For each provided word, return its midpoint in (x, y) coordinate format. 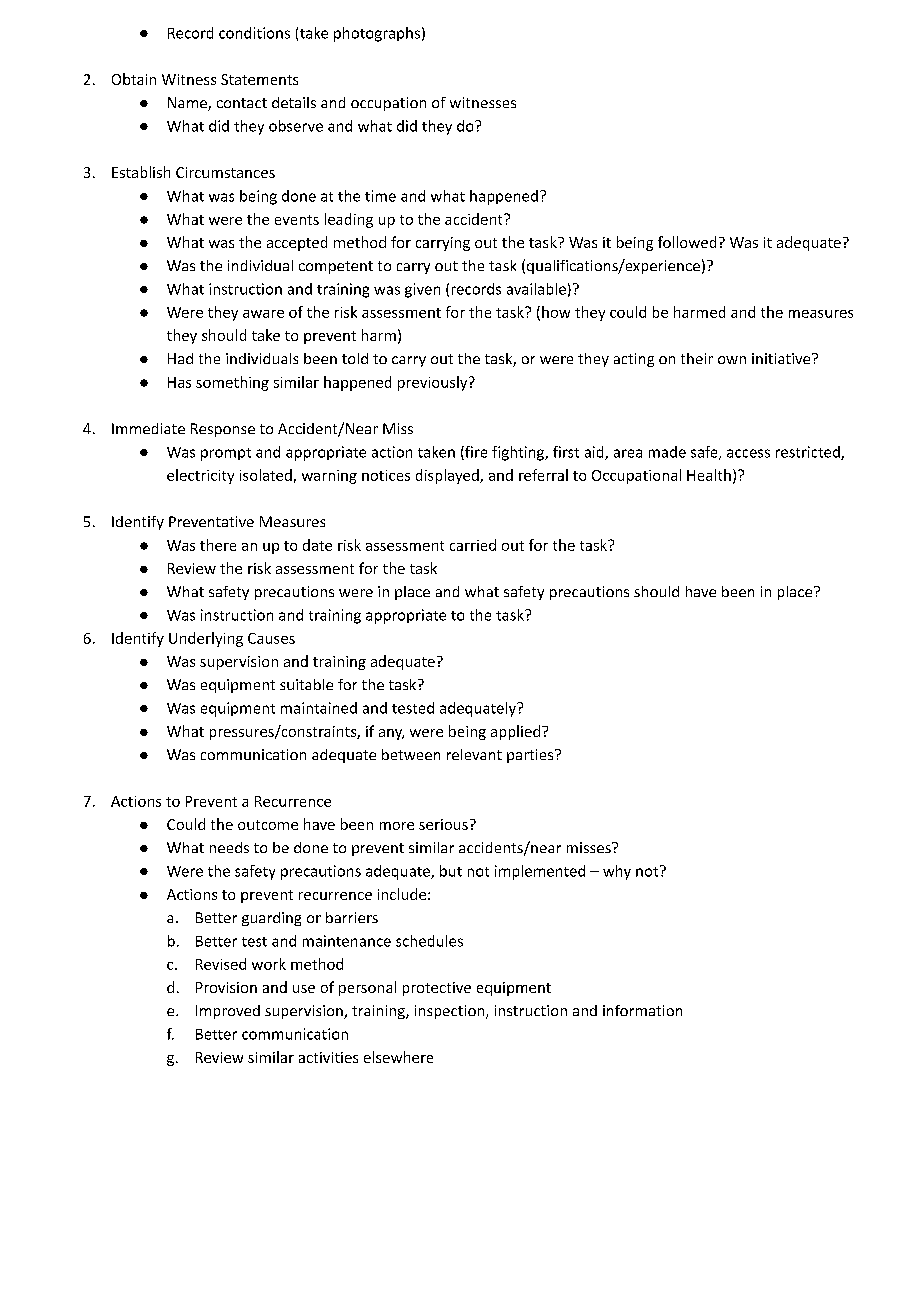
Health (709, 475)
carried (473, 545)
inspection (451, 1012)
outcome (268, 825)
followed (687, 242)
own (732, 360)
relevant (474, 754)
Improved (228, 1012)
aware (263, 314)
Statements (259, 79)
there (218, 545)
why (617, 872)
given (422, 290)
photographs (377, 34)
